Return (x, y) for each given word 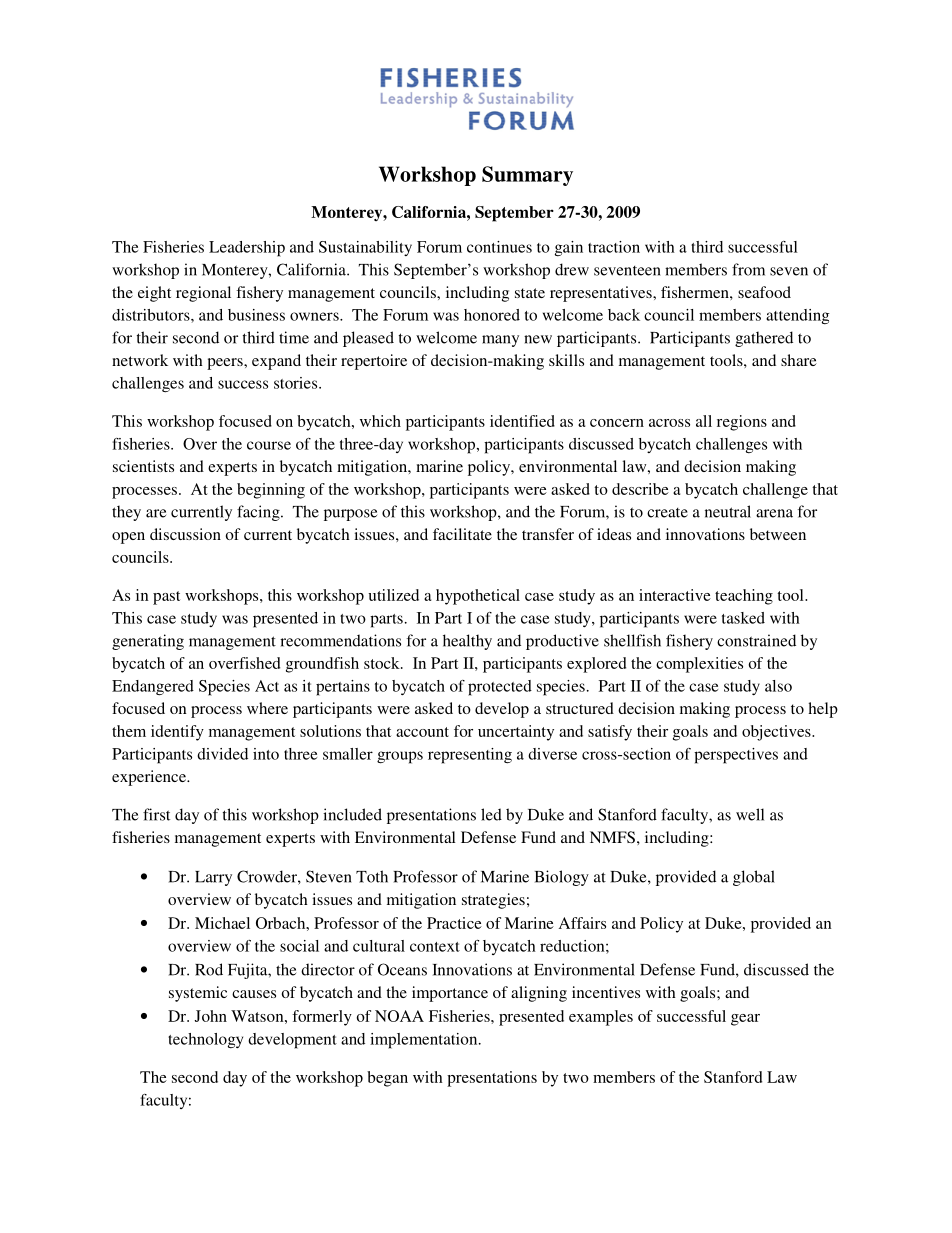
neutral (728, 511)
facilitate (462, 534)
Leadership (247, 249)
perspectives (736, 756)
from (748, 269)
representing (470, 756)
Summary (527, 176)
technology (205, 1040)
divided (222, 754)
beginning (271, 491)
